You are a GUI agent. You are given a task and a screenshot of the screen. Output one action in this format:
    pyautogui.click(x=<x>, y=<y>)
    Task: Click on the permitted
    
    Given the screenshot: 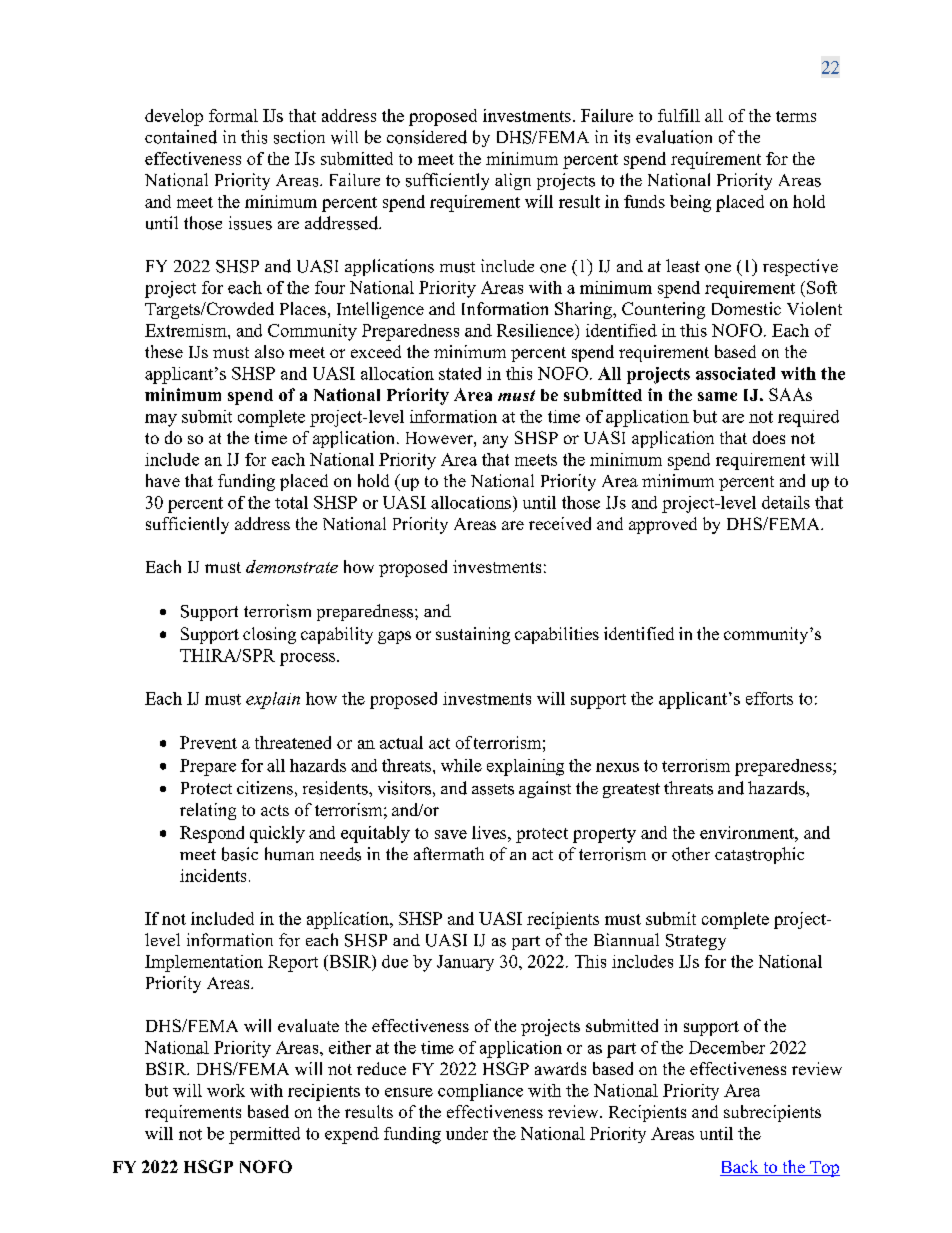 What is the action you would take?
    pyautogui.click(x=264, y=1135)
